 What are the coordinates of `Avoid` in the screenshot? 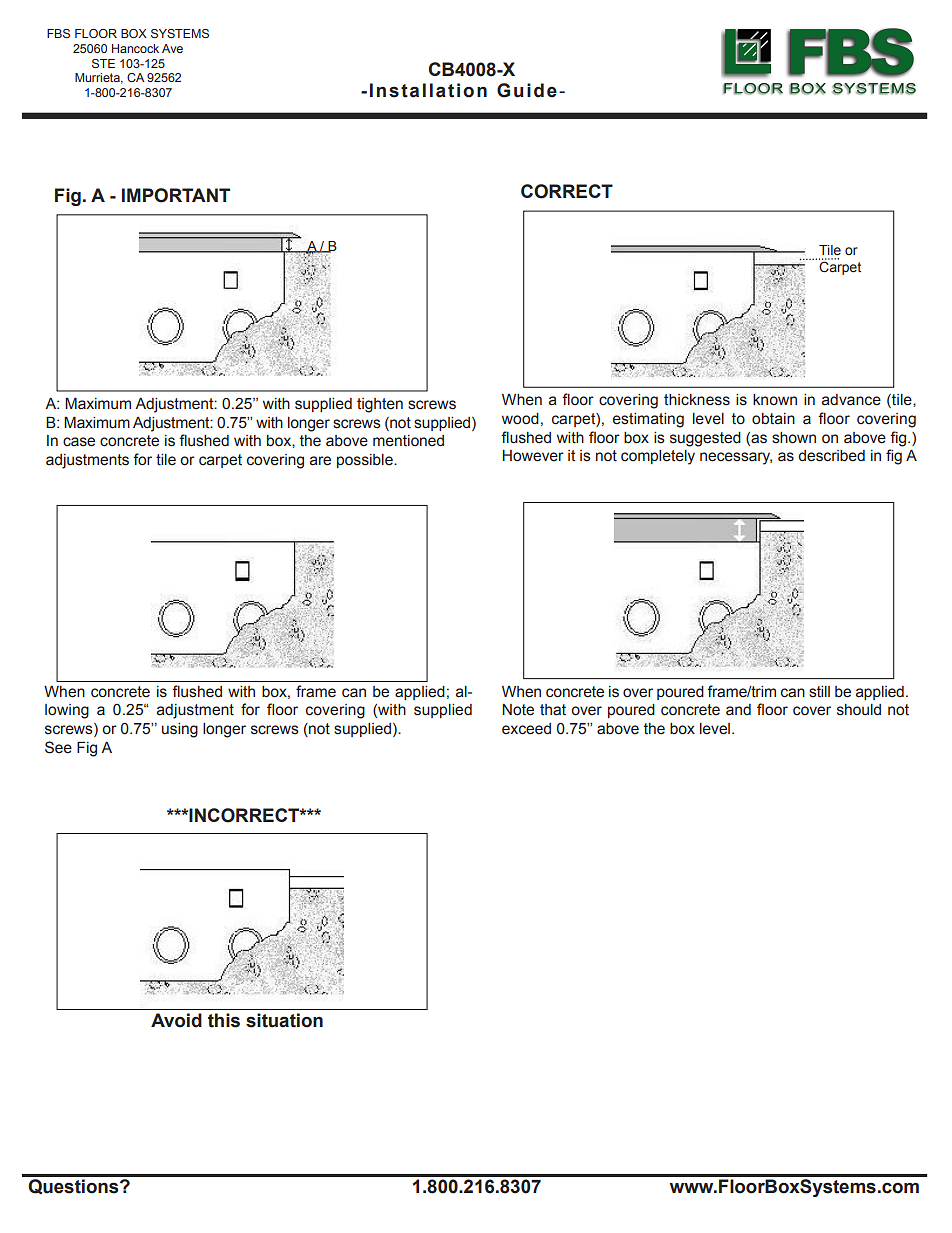 It's located at (176, 1020).
